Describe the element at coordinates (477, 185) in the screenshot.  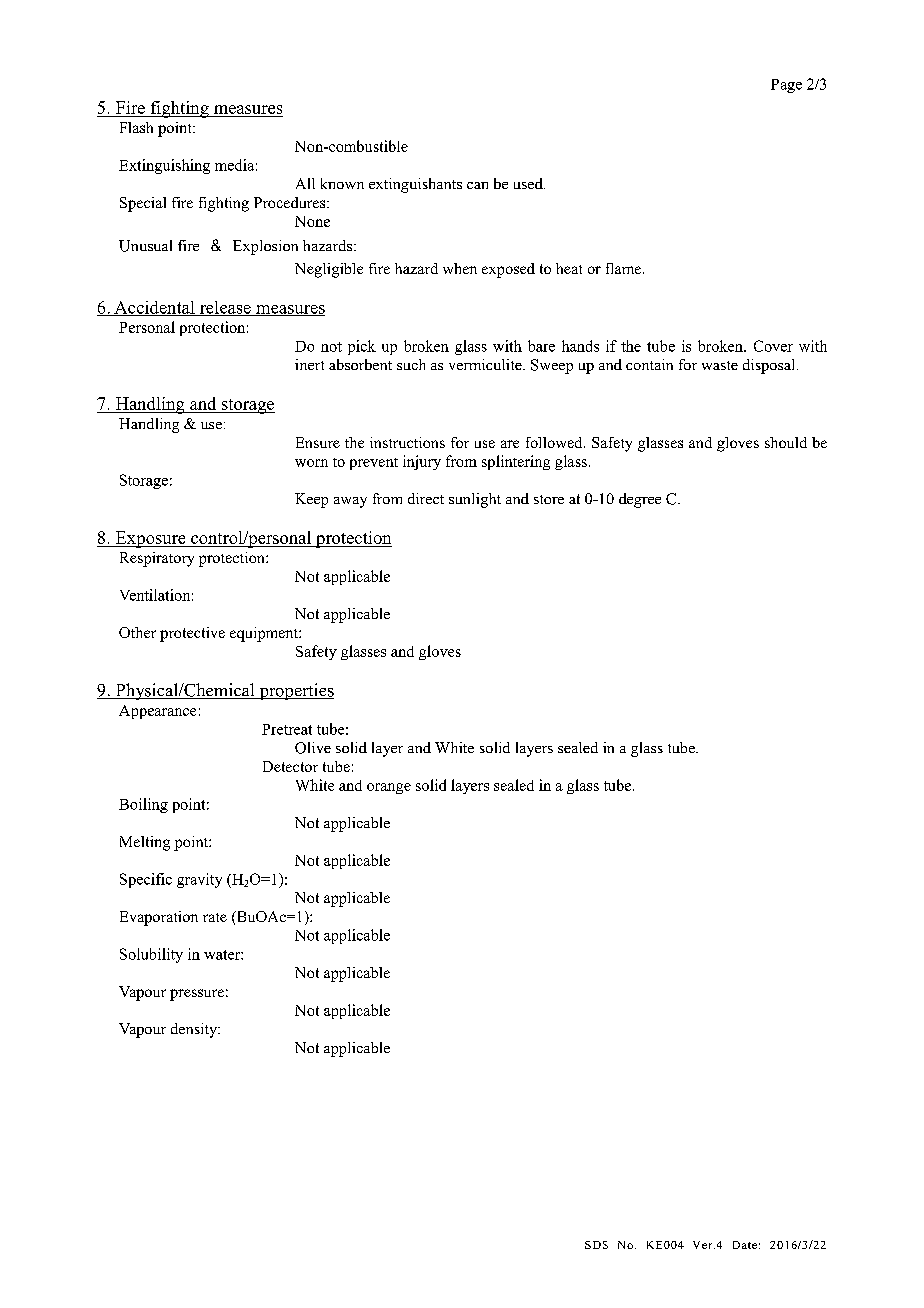
I see `can` at that location.
